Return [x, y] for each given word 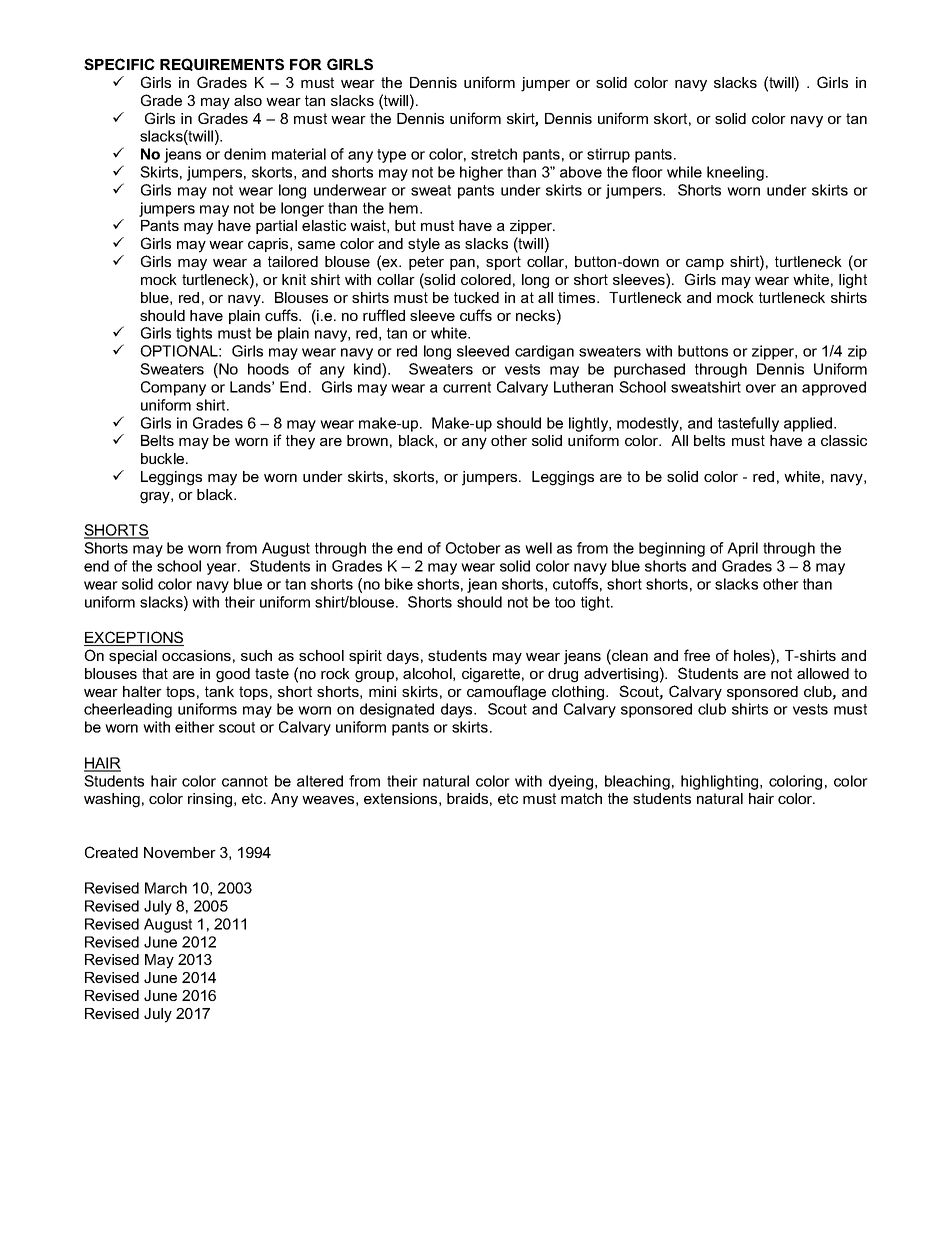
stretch [494, 154]
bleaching [637, 782]
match [581, 798]
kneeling [735, 173]
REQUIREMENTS [222, 64]
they [300, 442]
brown [367, 440]
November [180, 852]
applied [809, 424]
